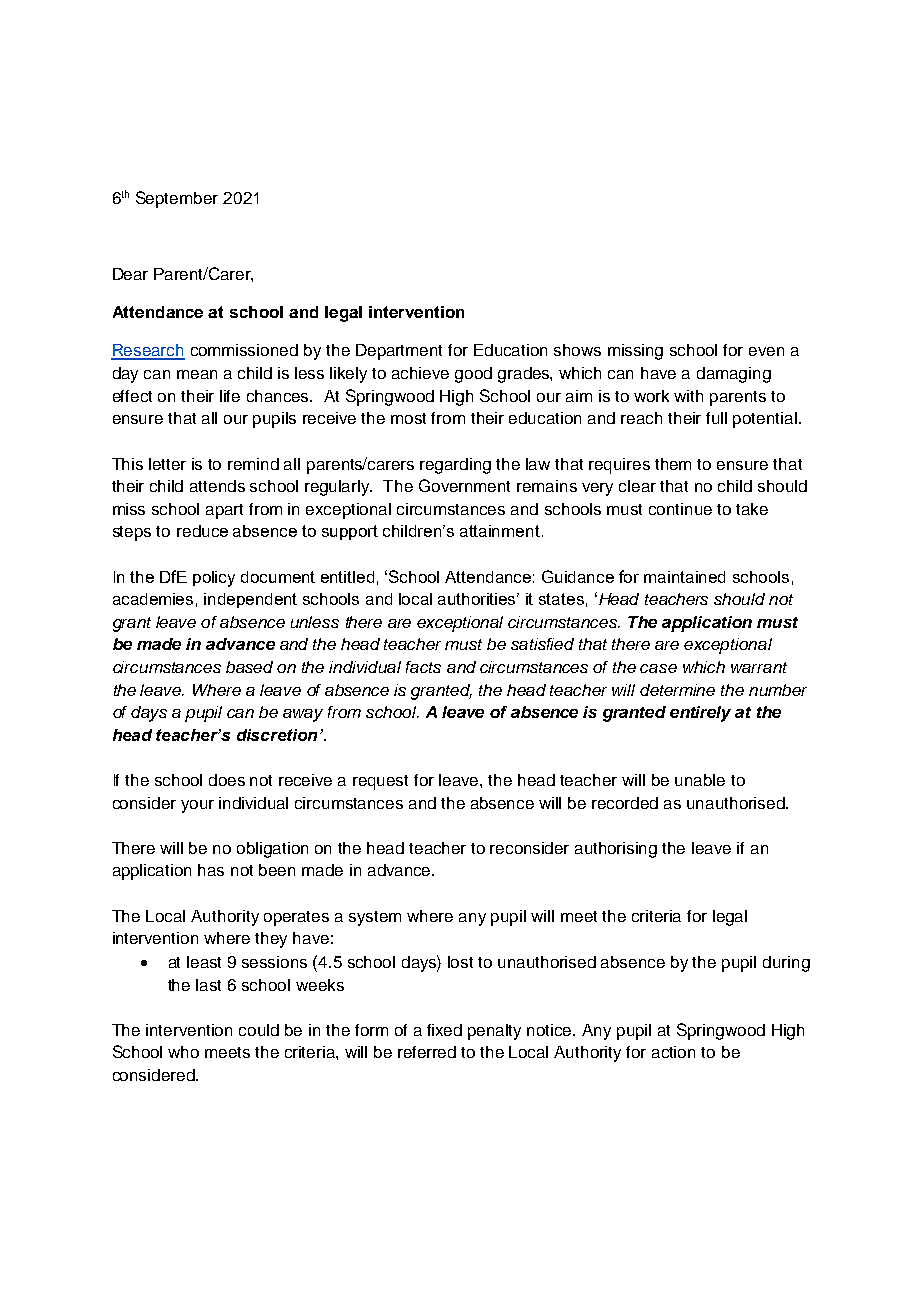  I want to click on unable, so click(700, 780).
